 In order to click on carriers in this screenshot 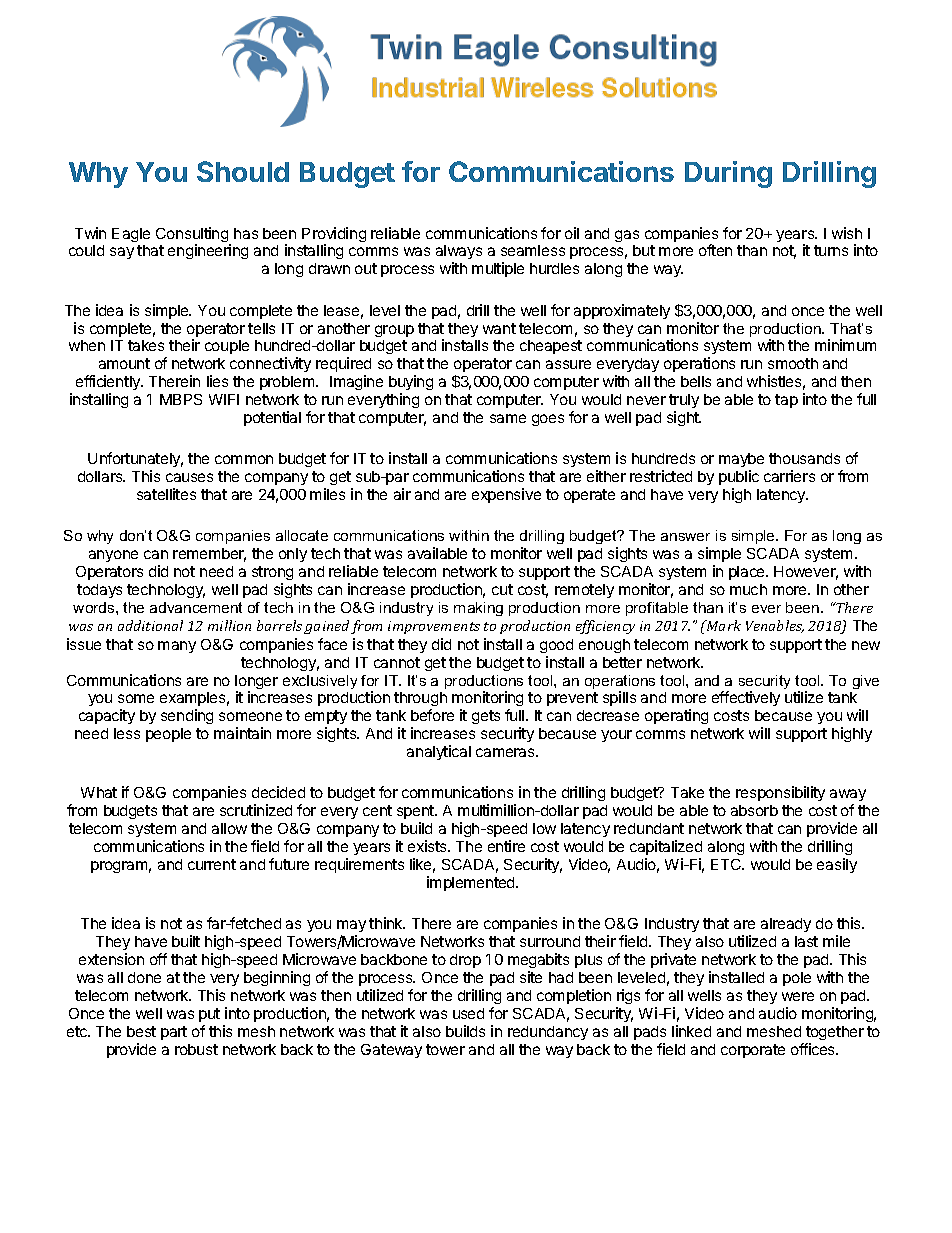, I will do `click(789, 476)`.
